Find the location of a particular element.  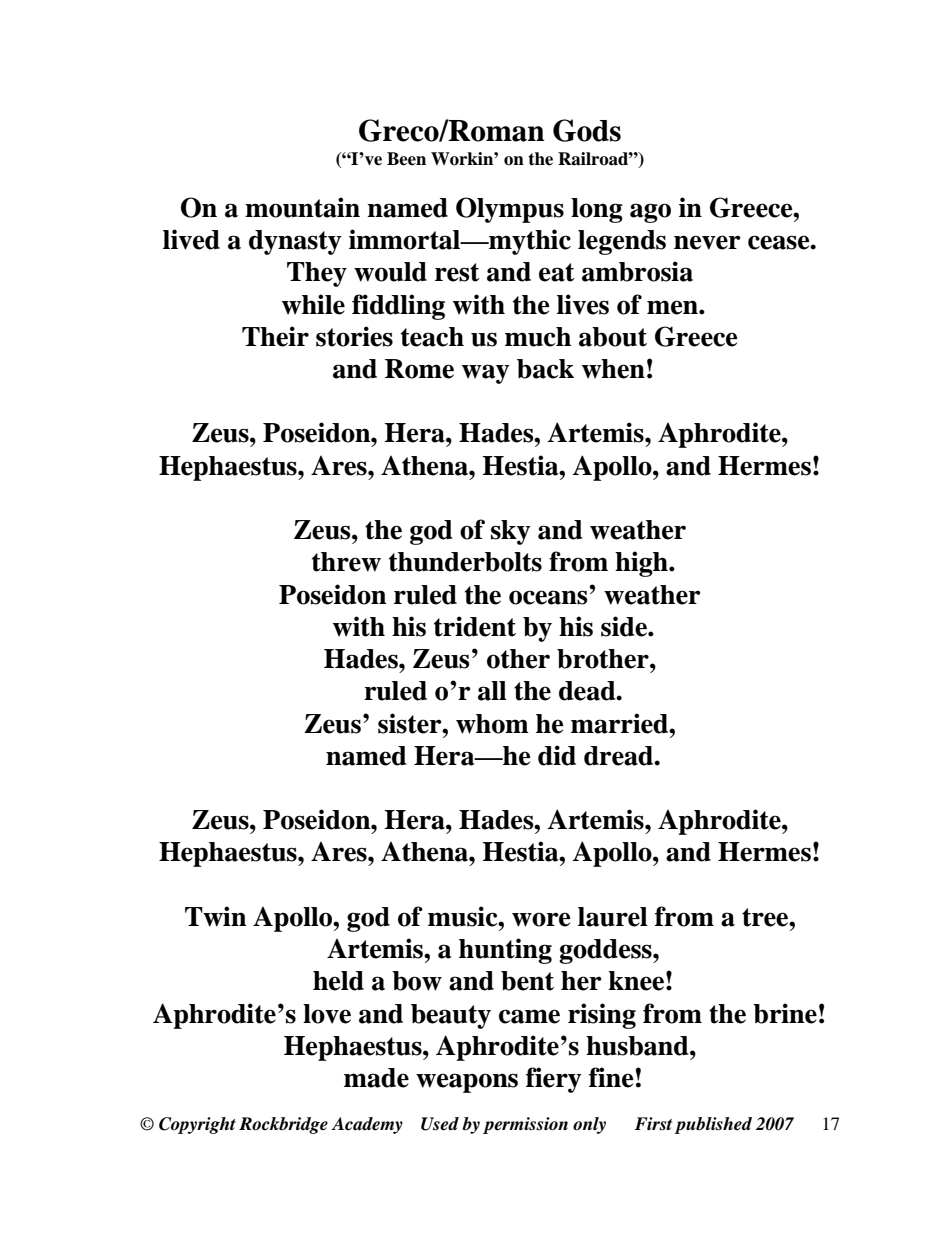

whom is located at coordinates (492, 724).
